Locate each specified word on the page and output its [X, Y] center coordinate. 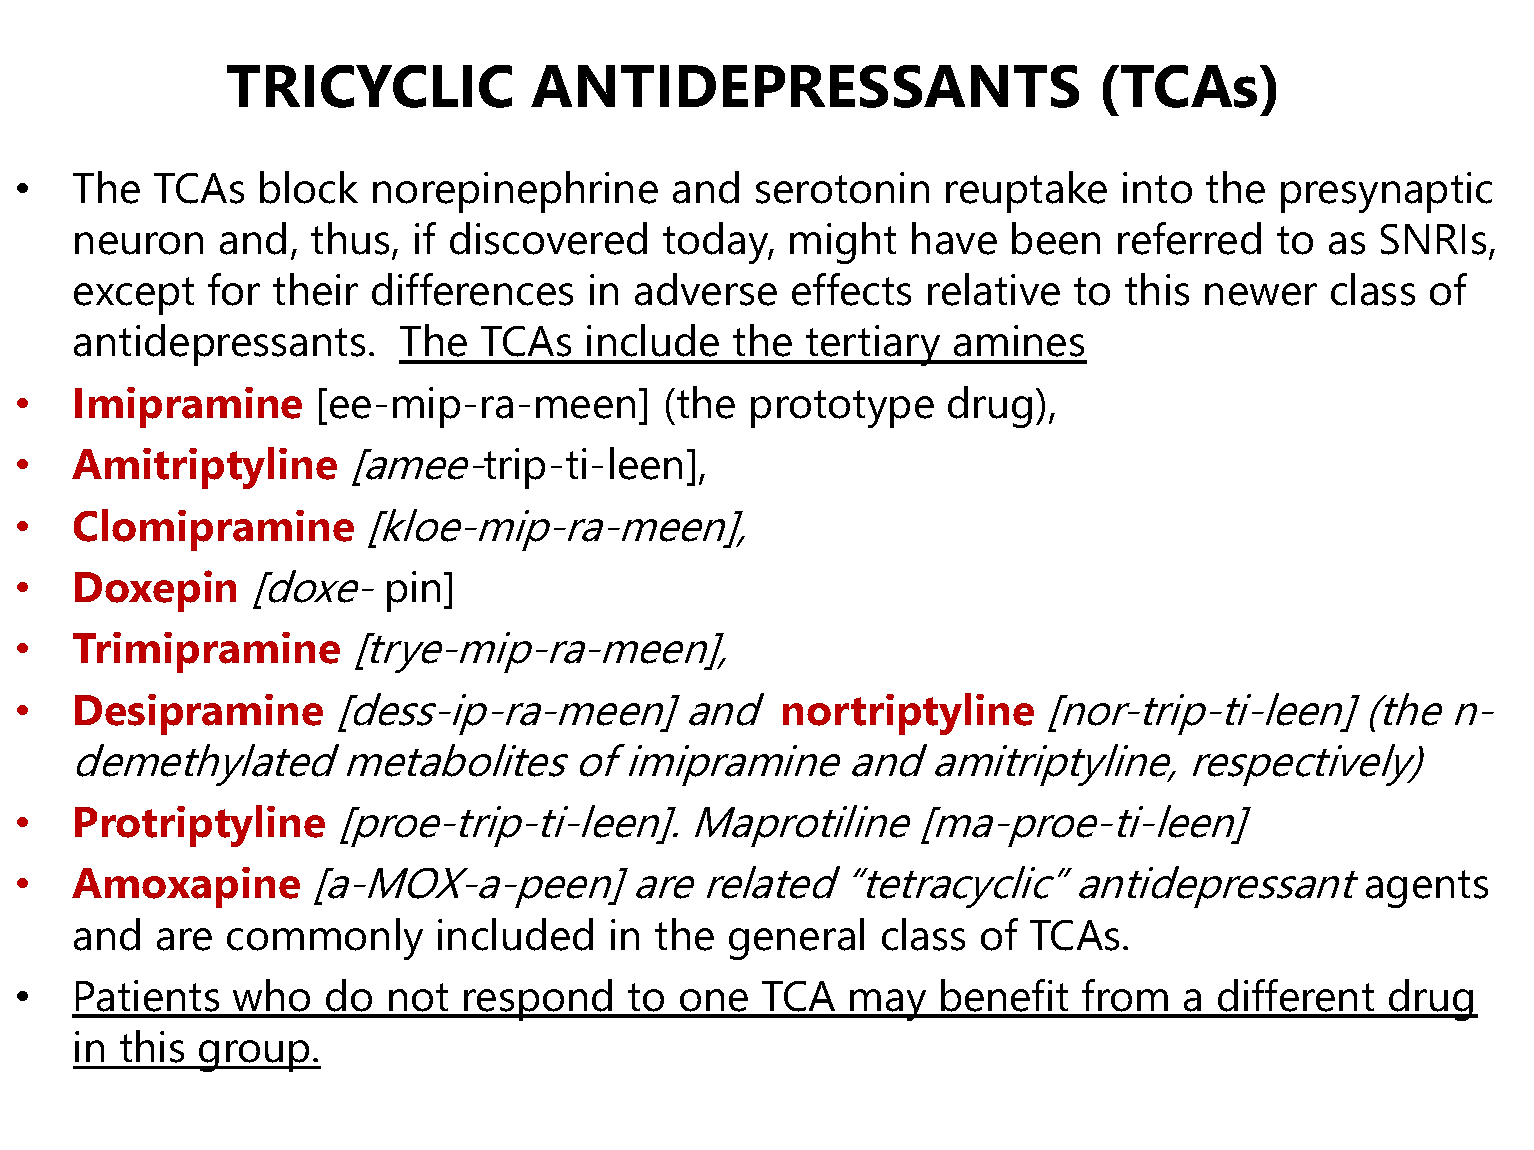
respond [539, 1000]
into [1157, 188]
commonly [325, 939]
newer [1261, 294]
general [796, 939]
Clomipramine [214, 530]
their [315, 289]
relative [994, 289]
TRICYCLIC [369, 86]
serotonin [842, 188]
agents [1427, 889]
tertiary [874, 345]
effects [851, 289]
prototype [842, 409]
